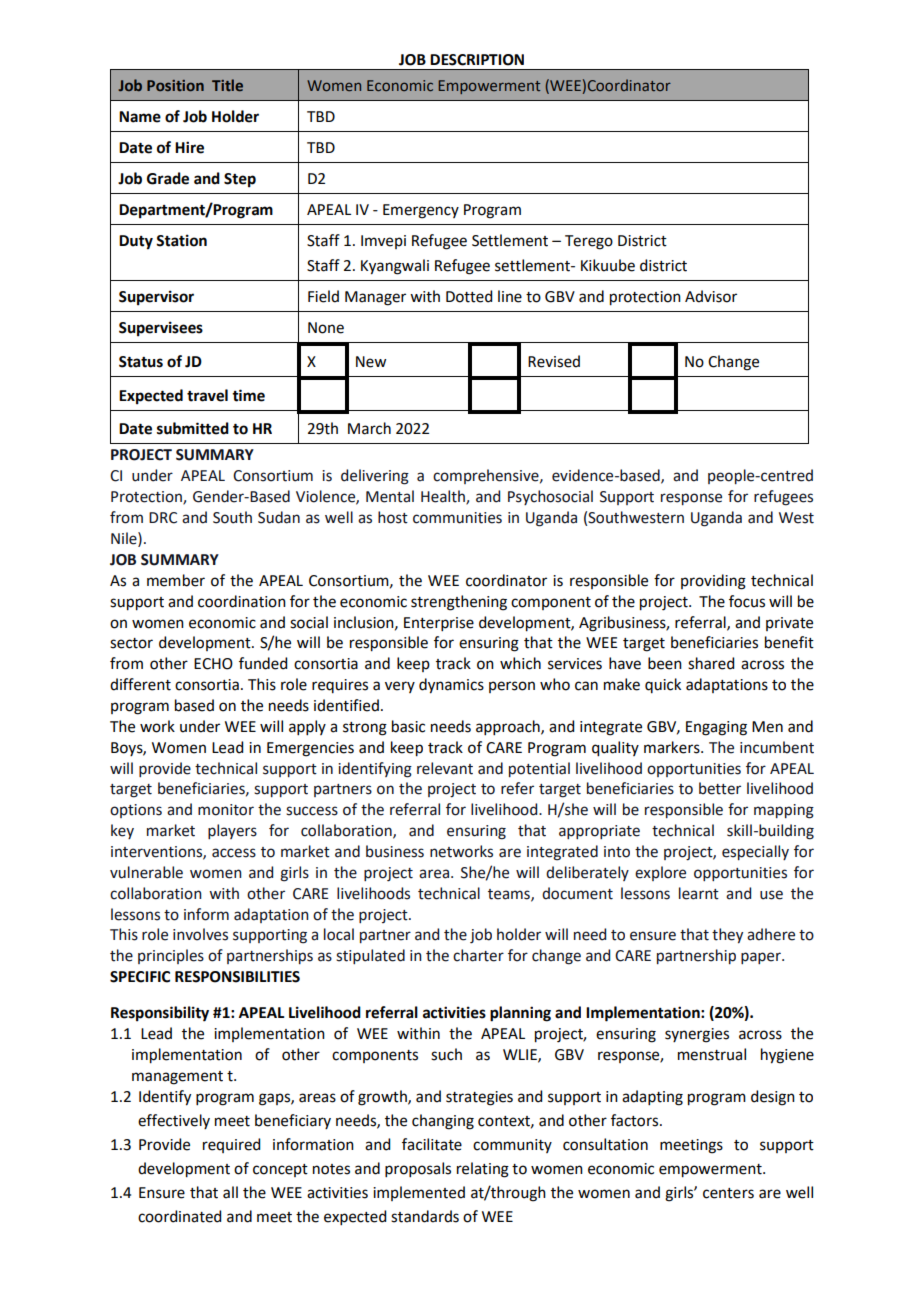  Describe the element at coordinates (483, 1170) in the screenshot. I see `relating` at that location.
